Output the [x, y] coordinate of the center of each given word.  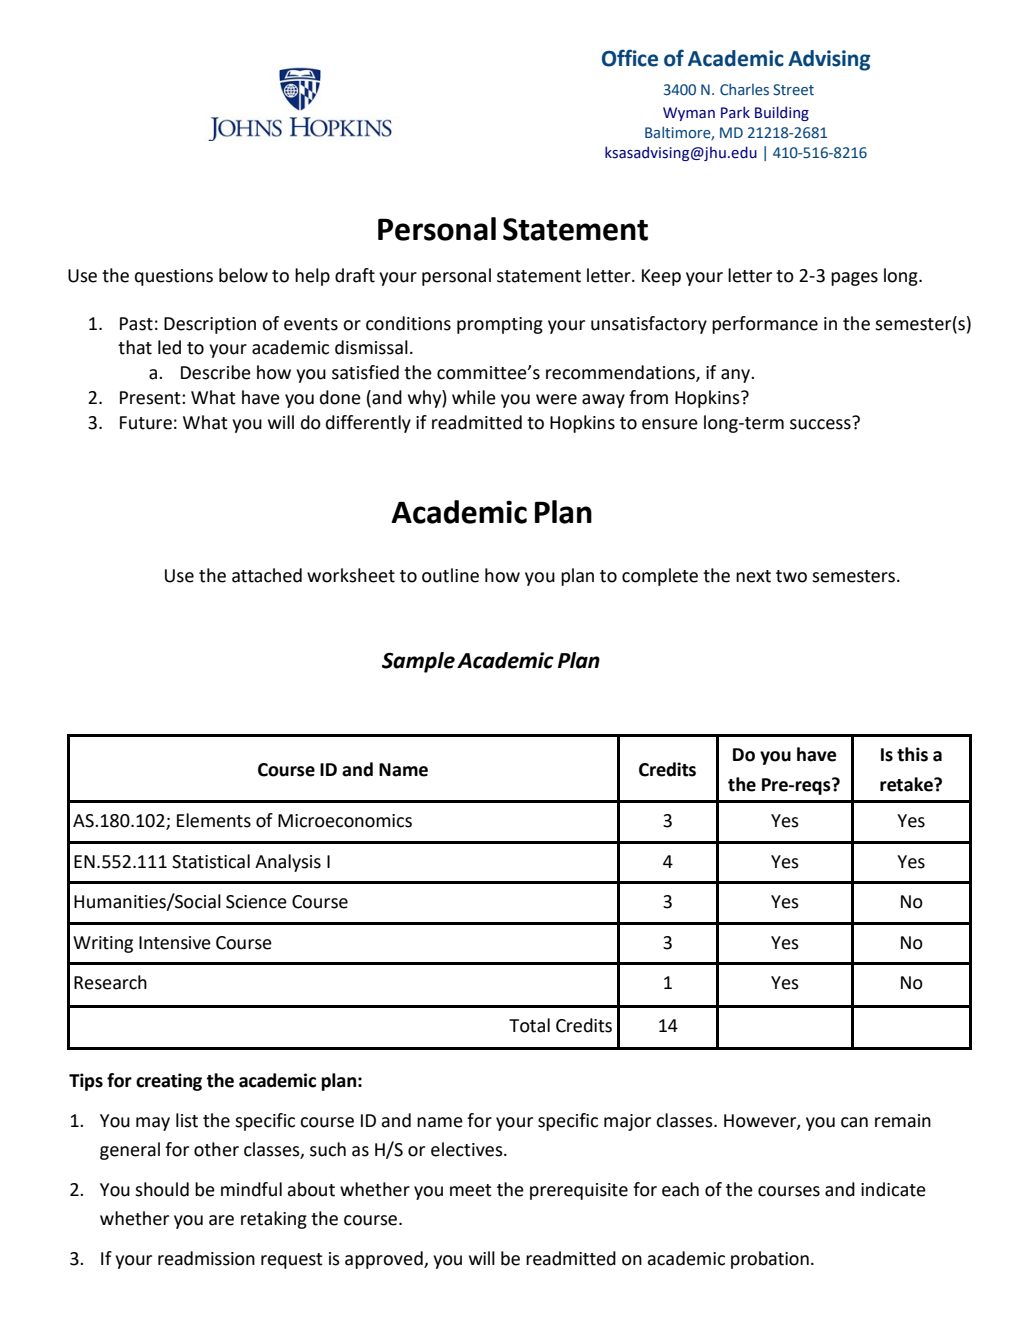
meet [471, 1190]
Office [630, 58]
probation [770, 1260]
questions [174, 277]
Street [793, 90]
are [221, 1220]
